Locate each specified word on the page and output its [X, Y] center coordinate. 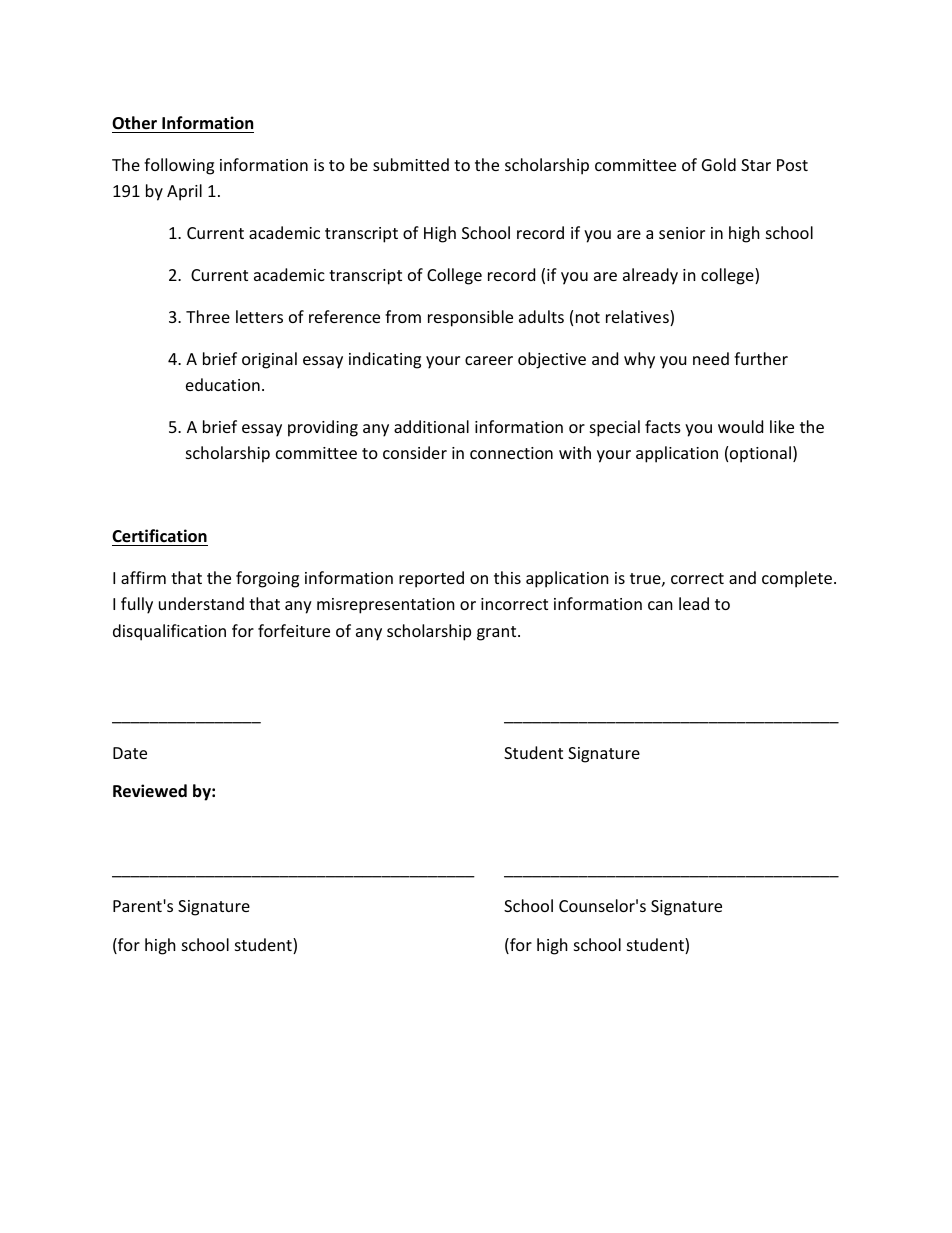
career [489, 360]
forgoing [267, 579]
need [711, 358]
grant [498, 633]
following [179, 166]
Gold [719, 164]
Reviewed [150, 791]
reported [431, 579]
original [269, 360]
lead [694, 603]
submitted [411, 164]
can [660, 605]
